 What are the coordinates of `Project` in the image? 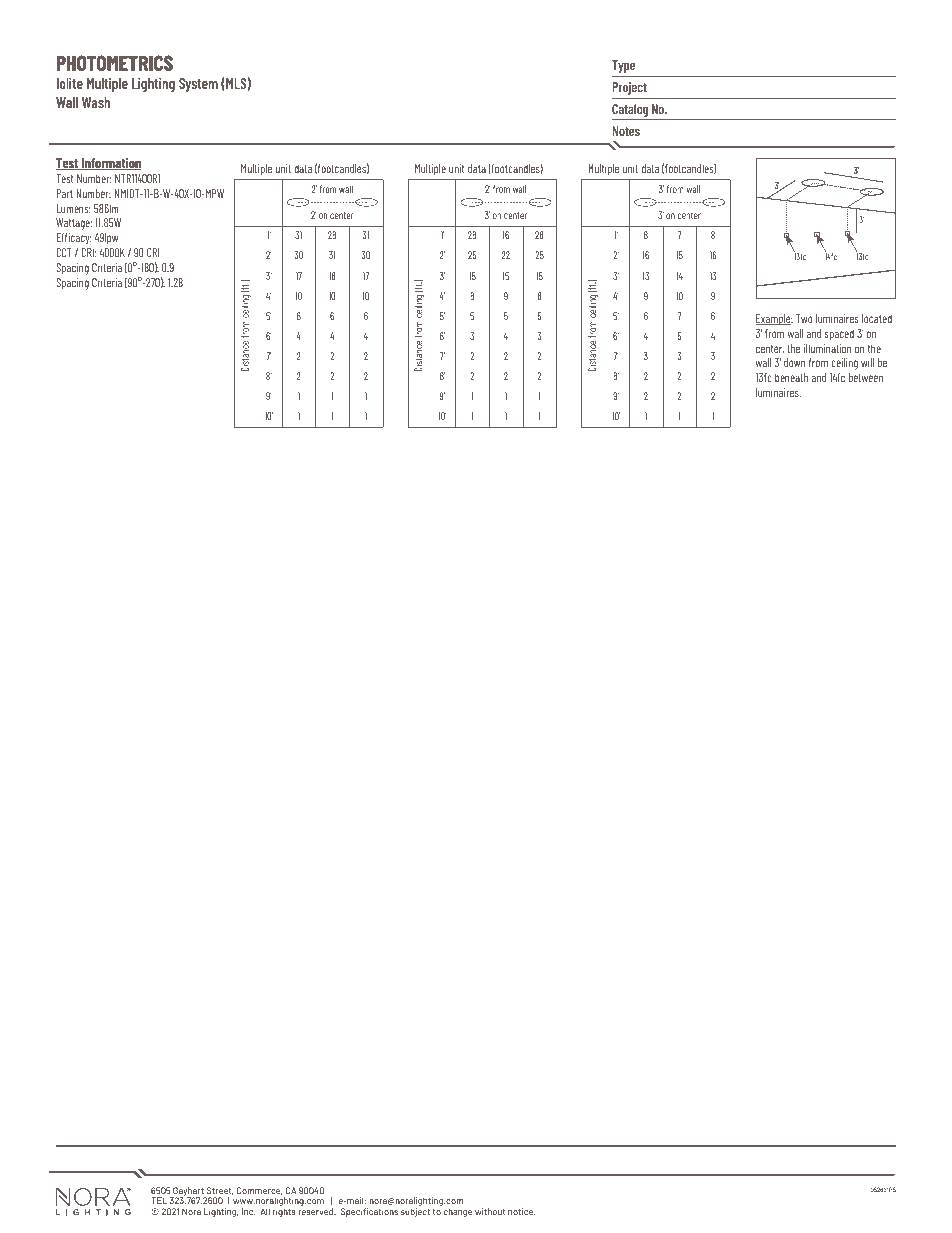 It's located at (630, 88).
